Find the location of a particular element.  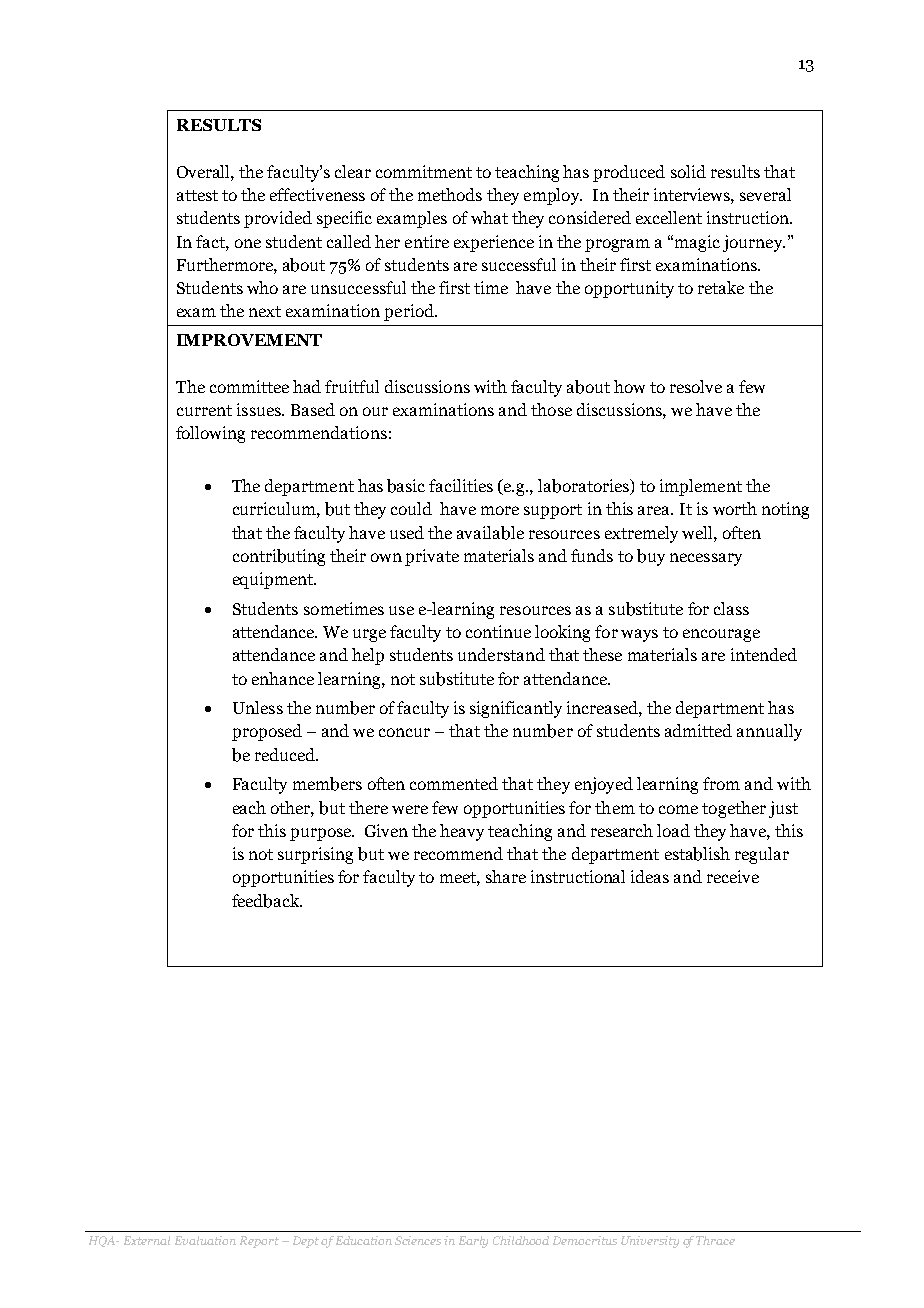

Thrace is located at coordinates (715, 1240).
